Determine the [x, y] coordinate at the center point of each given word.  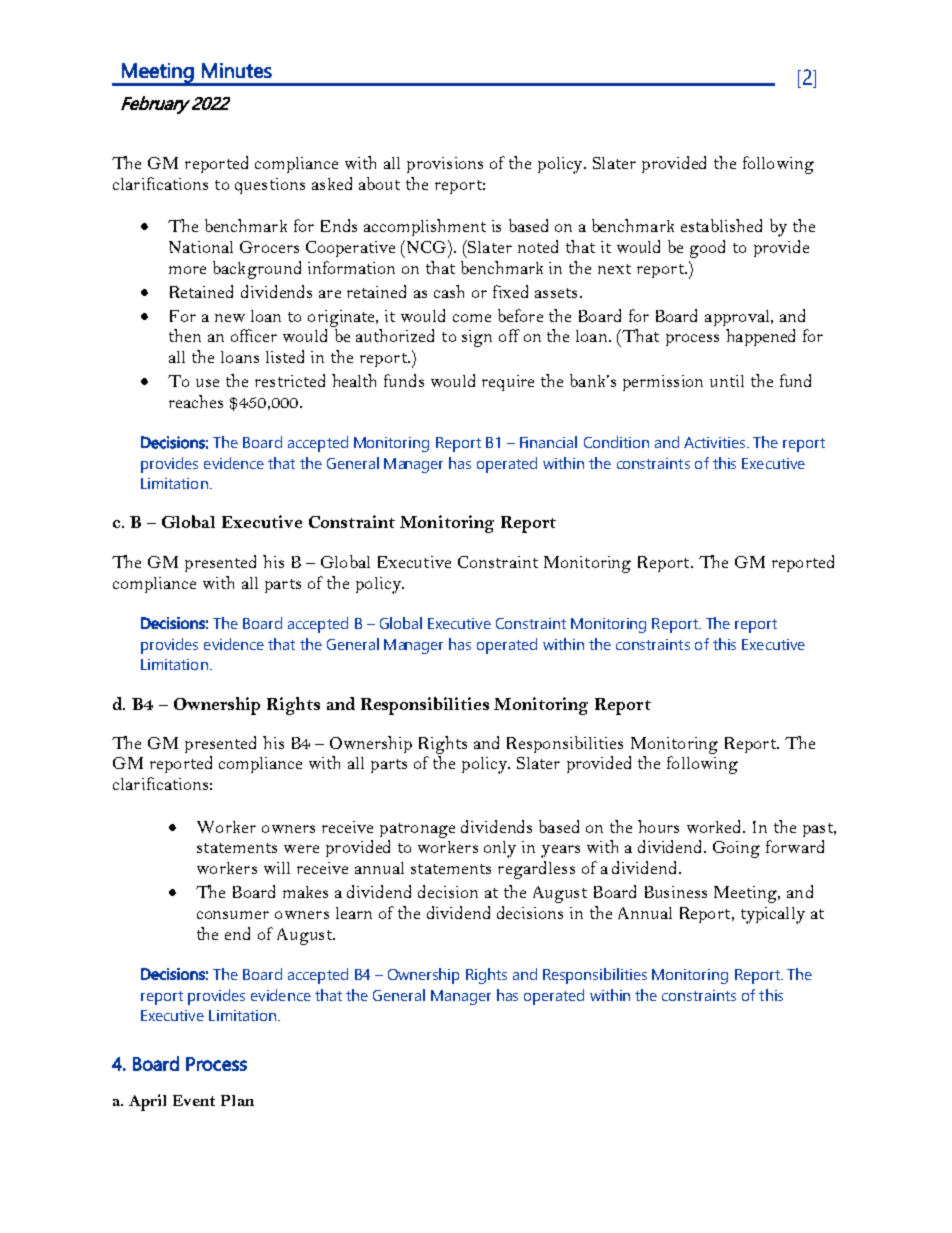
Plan [237, 1100]
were [301, 849]
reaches [196, 401]
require [508, 383]
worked [715, 826]
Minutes [237, 70]
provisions [445, 165]
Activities [714, 442]
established [721, 225]
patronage [417, 830]
